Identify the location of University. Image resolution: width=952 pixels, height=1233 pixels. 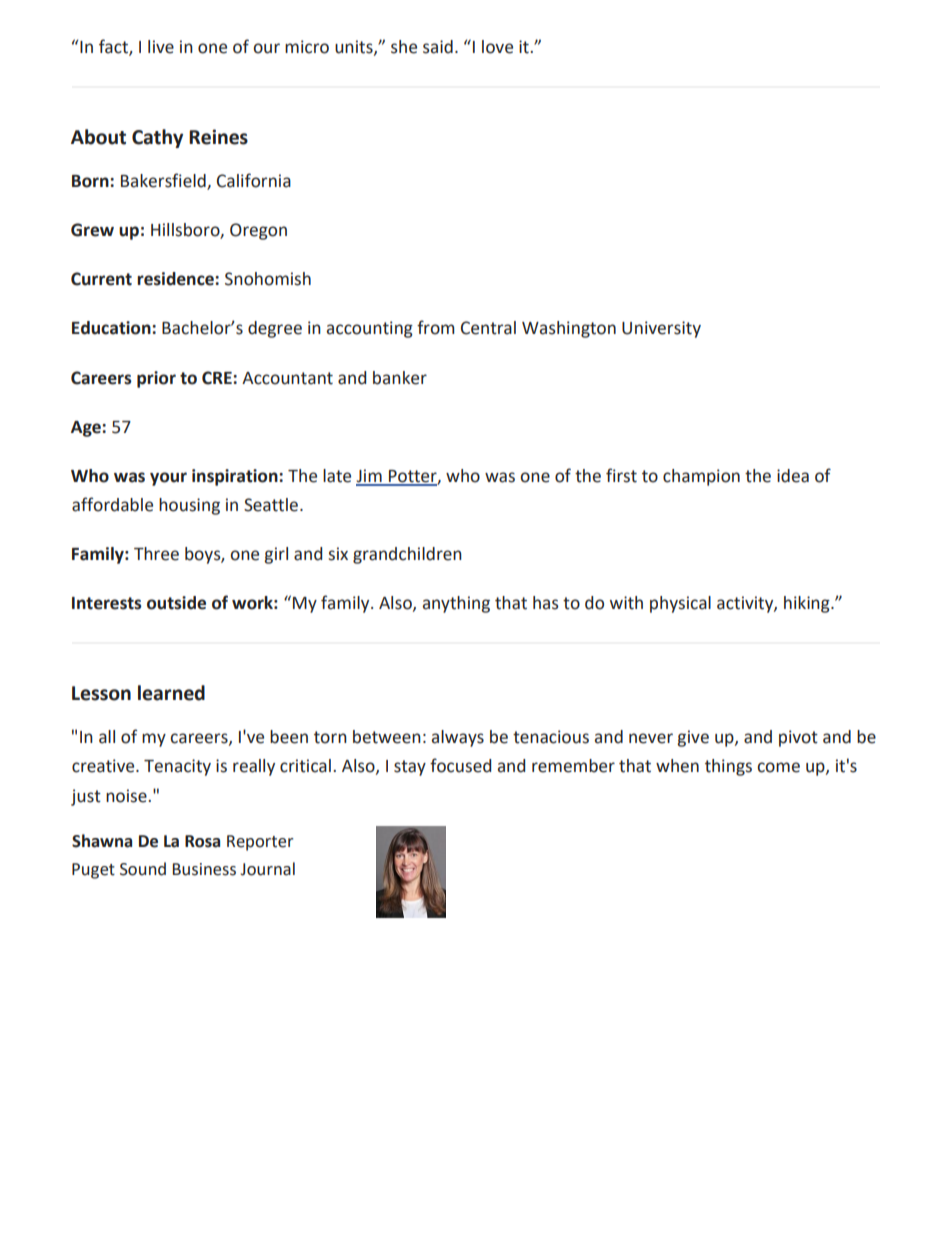
(661, 329).
